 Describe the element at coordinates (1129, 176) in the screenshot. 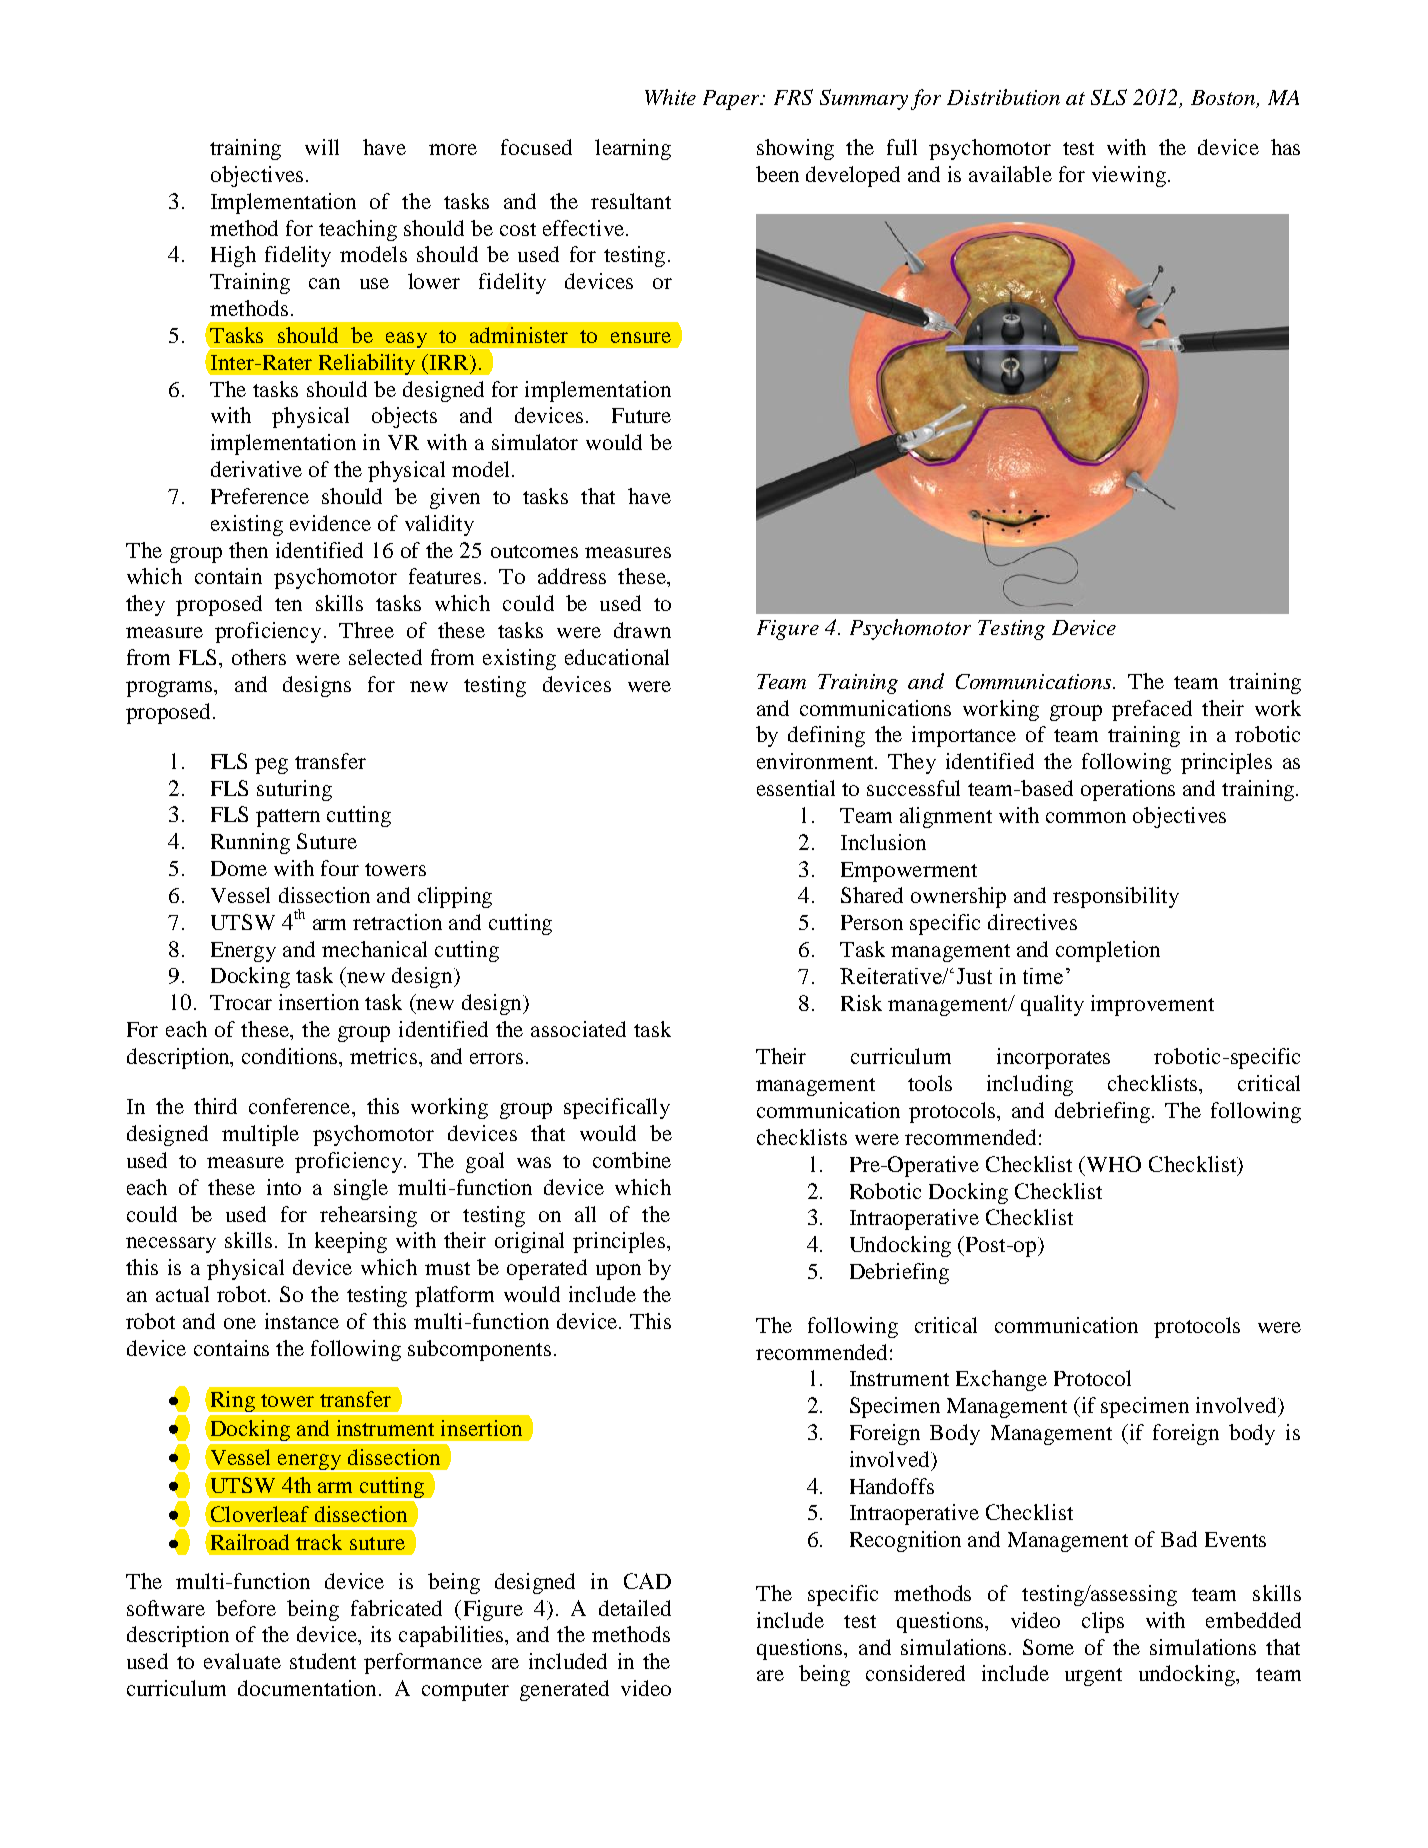

I see `viewing` at that location.
